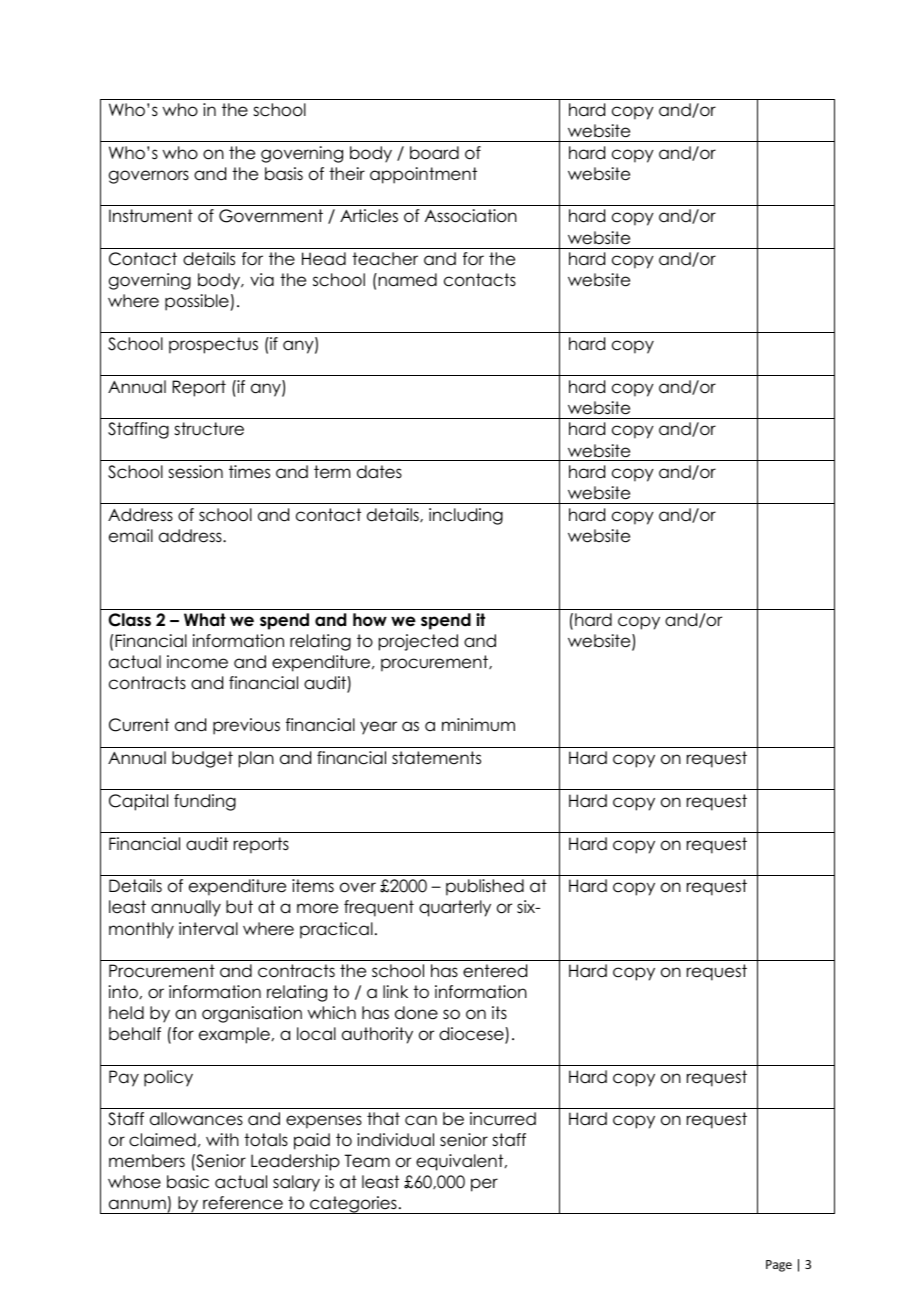 The width and height of the screenshot is (924, 1308). What do you see at coordinates (484, 1185) in the screenshot?
I see `per` at bounding box center [484, 1185].
